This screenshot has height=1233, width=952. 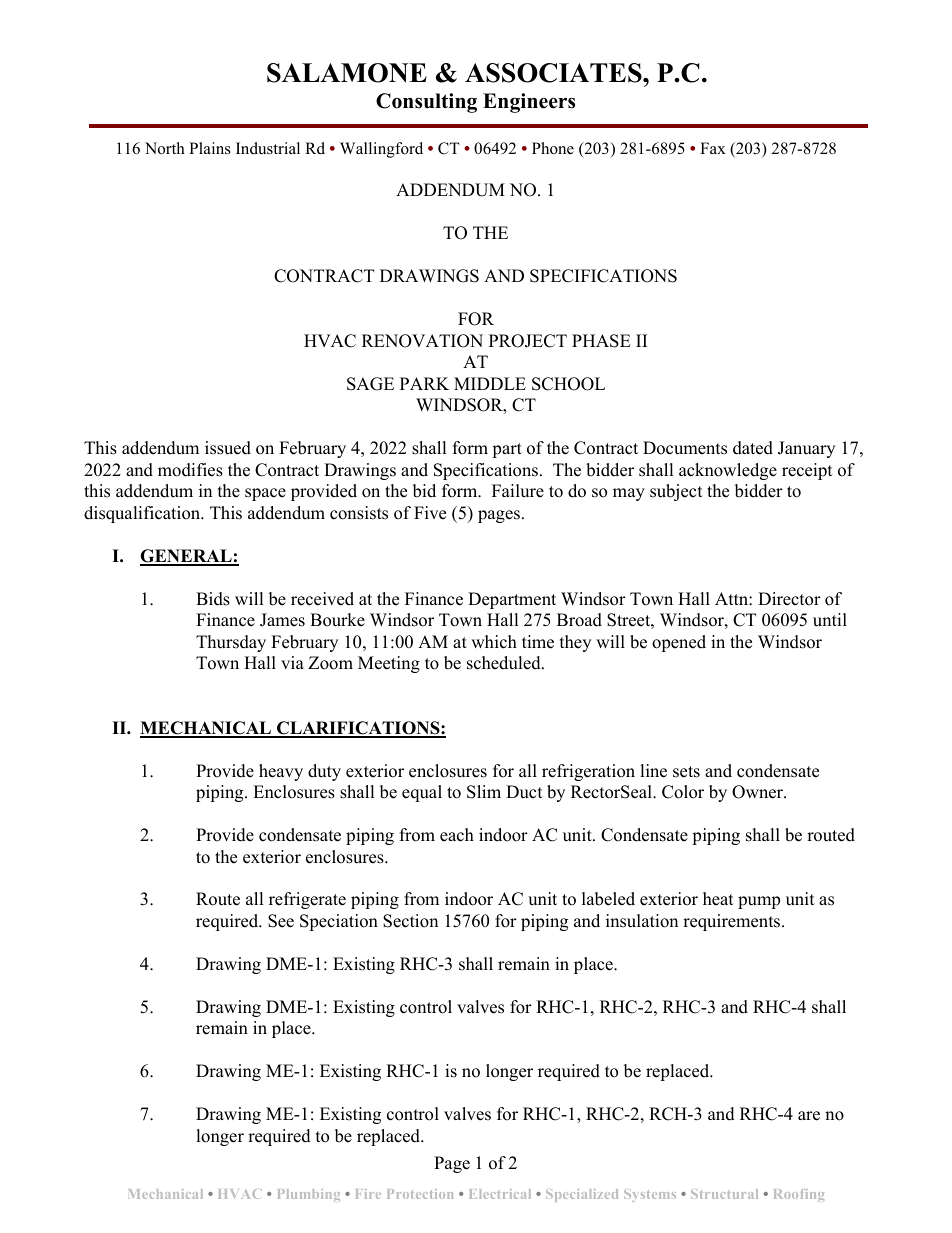 I want to click on Engineers, so click(x=529, y=103).
